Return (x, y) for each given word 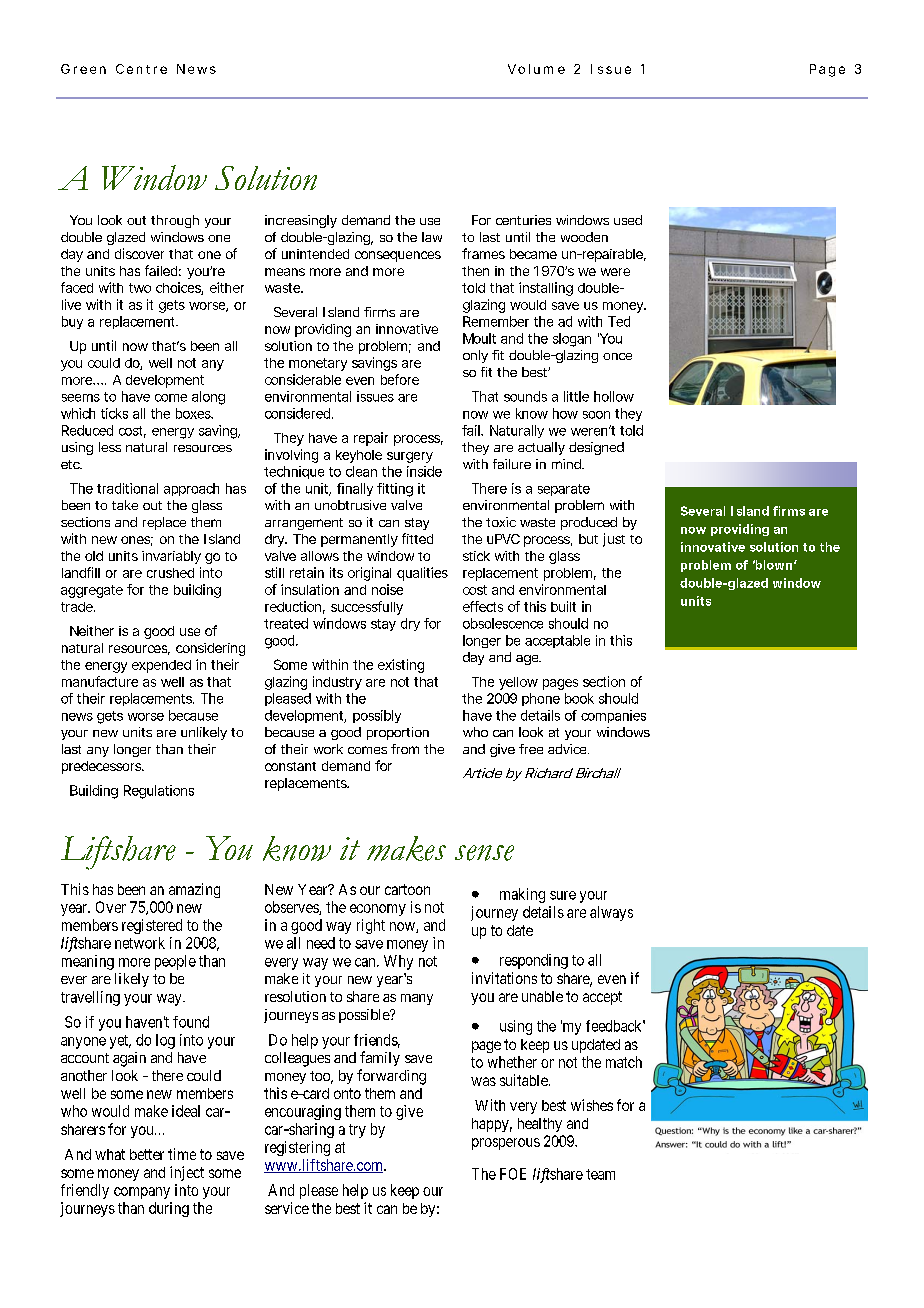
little (576, 396)
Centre (141, 69)
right (371, 926)
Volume (536, 69)
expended (161, 666)
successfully (367, 608)
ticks (114, 413)
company (142, 1193)
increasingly (301, 221)
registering (297, 1148)
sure (563, 895)
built (563, 606)
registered (152, 926)
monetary (318, 364)
